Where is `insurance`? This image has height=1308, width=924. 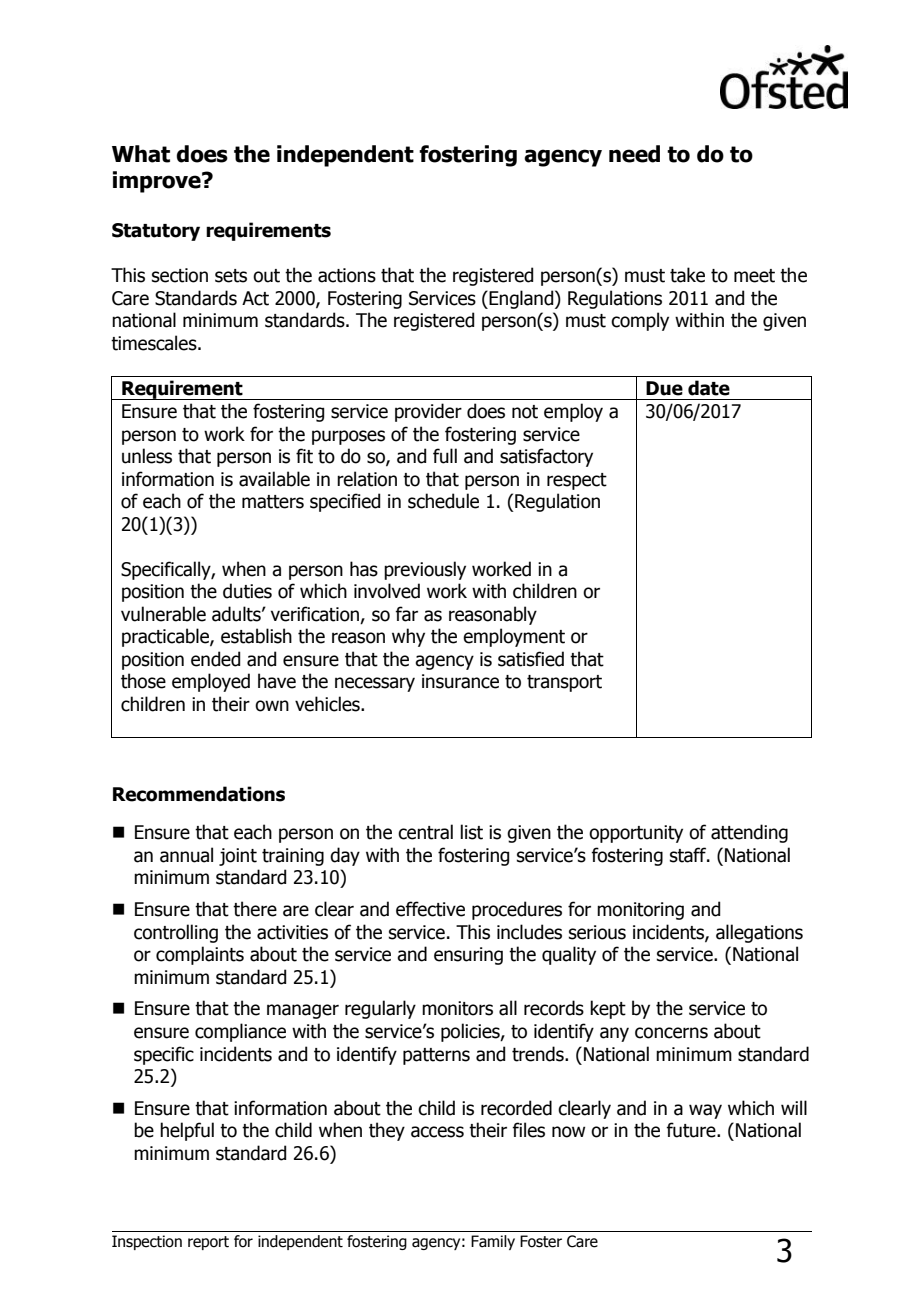
insurance is located at coordinates (460, 681).
